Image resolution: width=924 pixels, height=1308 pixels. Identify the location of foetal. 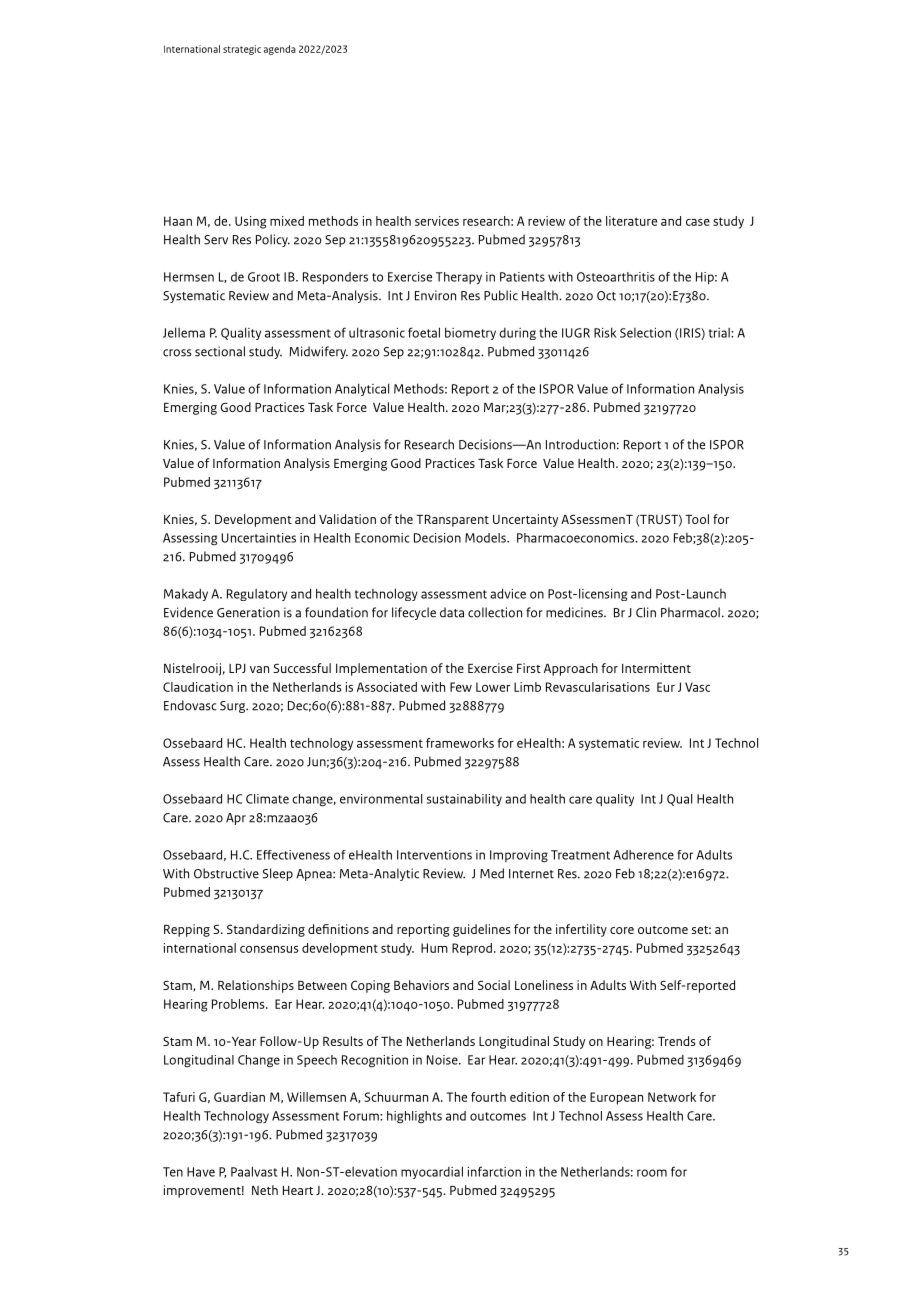
(424, 332).
